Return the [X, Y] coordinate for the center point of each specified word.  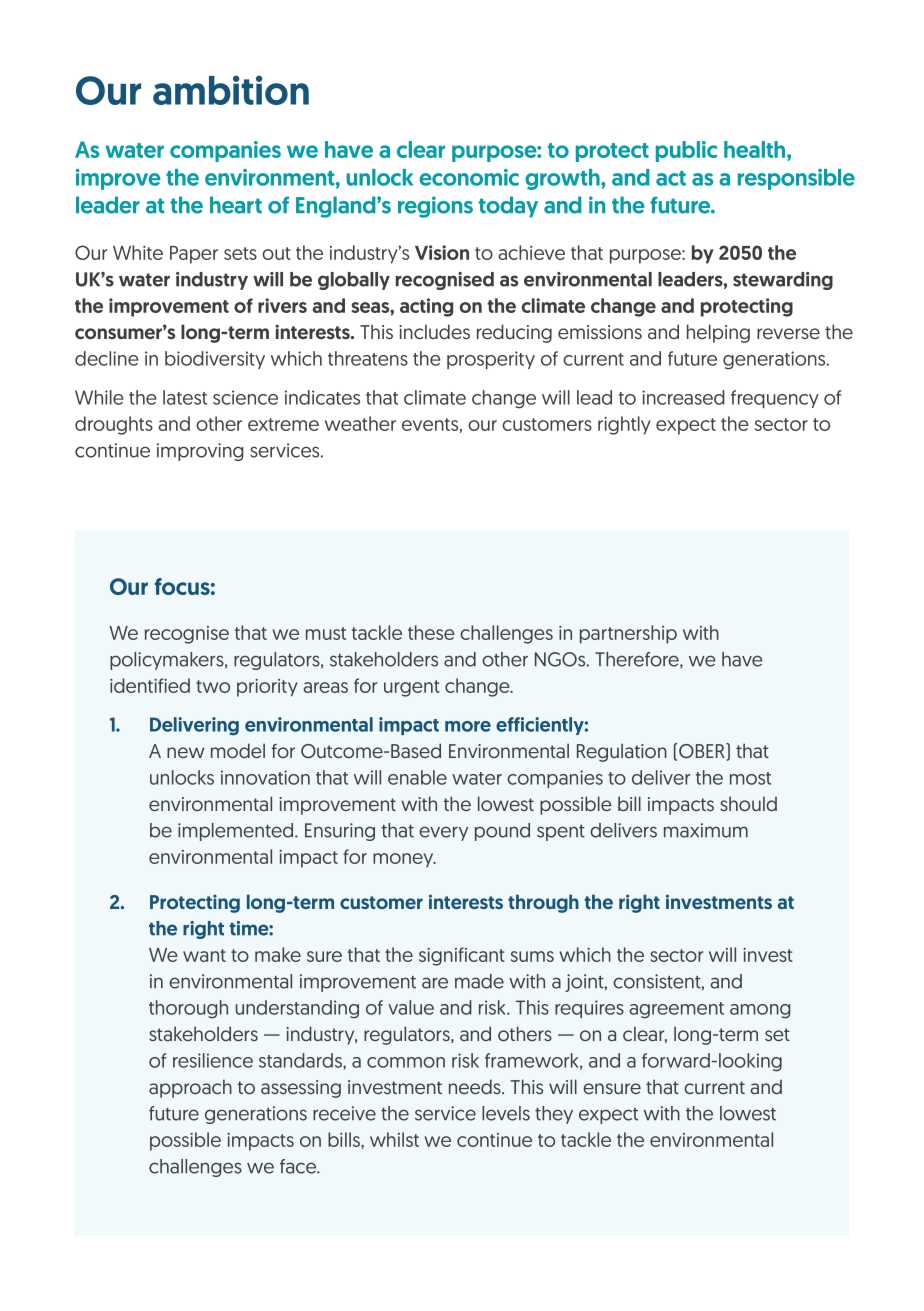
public [686, 151]
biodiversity [215, 360]
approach [190, 1088]
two [213, 686]
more [468, 726]
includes [434, 331]
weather [360, 423]
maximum [706, 830]
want [204, 955]
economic [469, 177]
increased [683, 397]
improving [200, 452]
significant [462, 956]
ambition [231, 90]
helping [718, 333]
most [750, 778]
